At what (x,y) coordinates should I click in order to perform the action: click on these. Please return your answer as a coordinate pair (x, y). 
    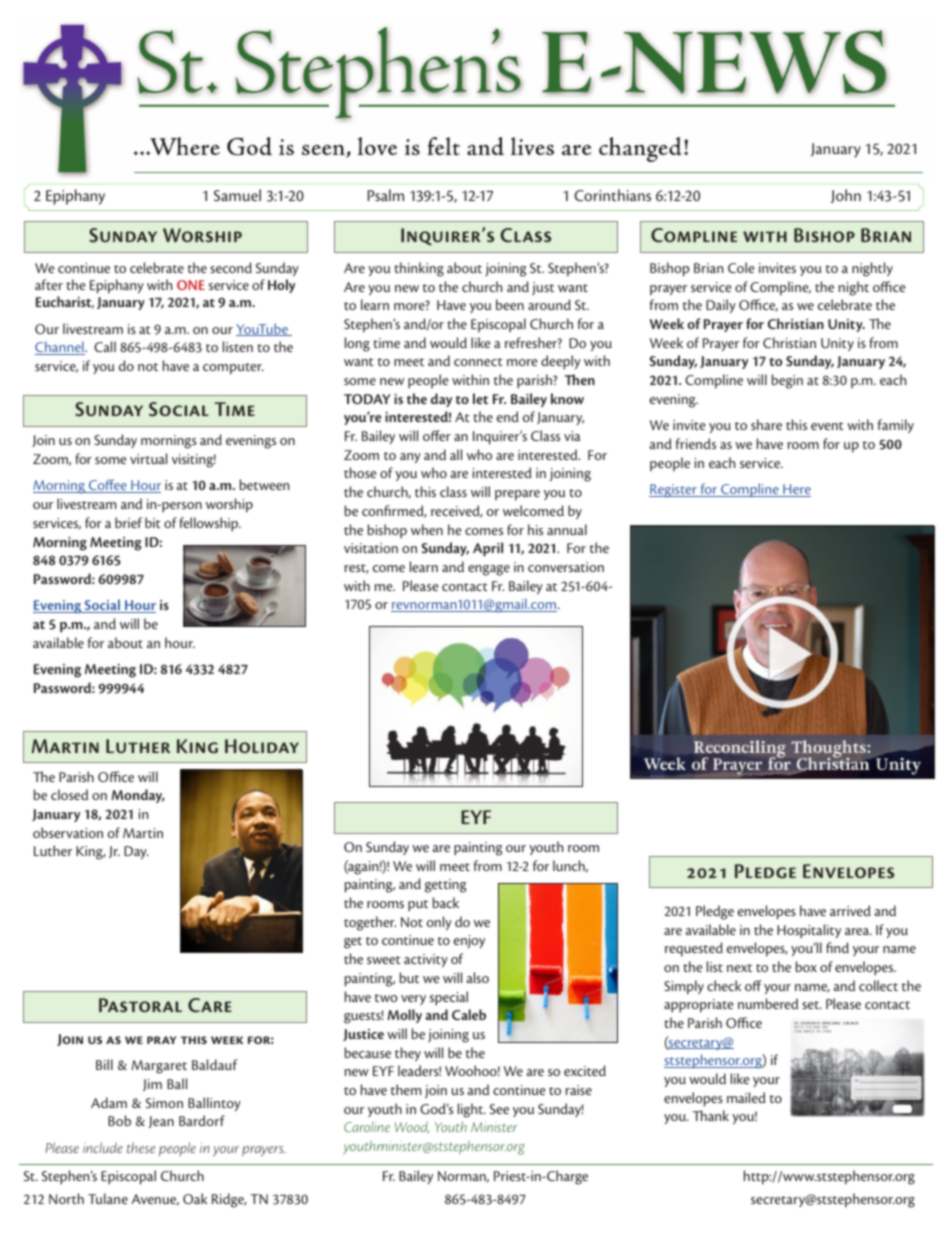
    Looking at the image, I should click on (141, 1147).
